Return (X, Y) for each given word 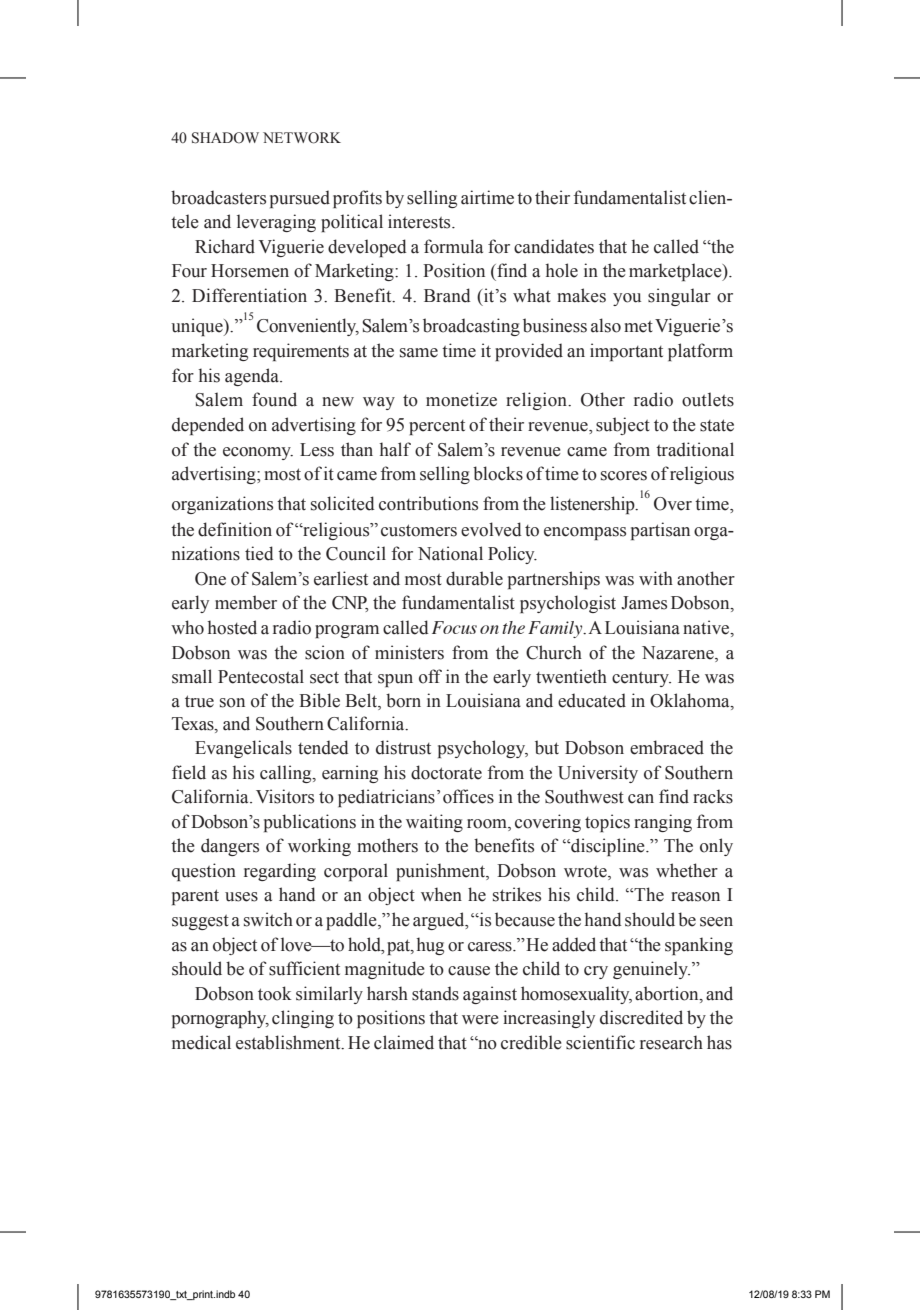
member (246, 602)
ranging (663, 823)
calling (287, 774)
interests (420, 221)
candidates (554, 246)
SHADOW (225, 138)
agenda (253, 377)
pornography (220, 1019)
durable (474, 578)
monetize (461, 399)
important (626, 352)
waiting (434, 823)
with (656, 578)
